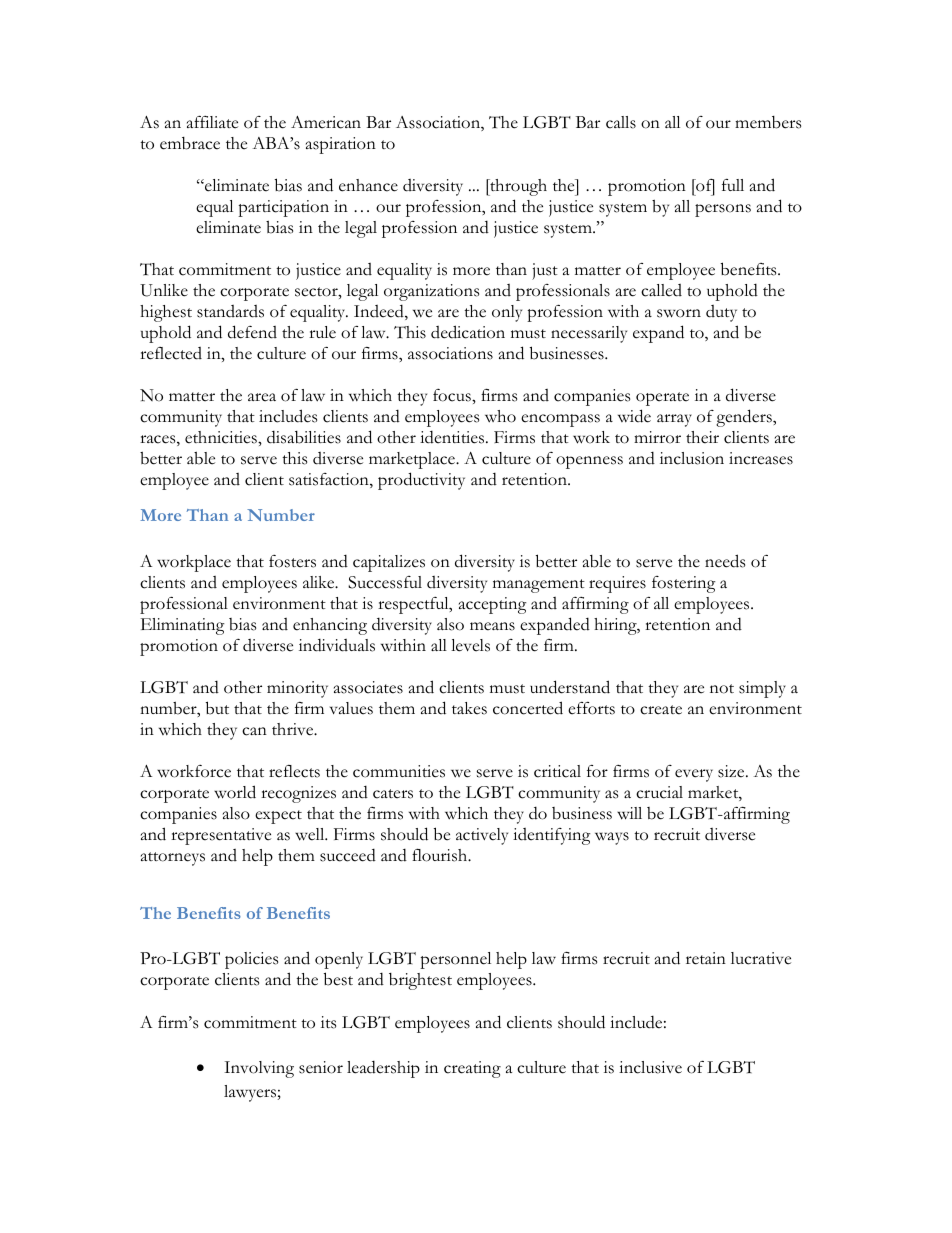 Image resolution: width=952 pixels, height=1233 pixels. What do you see at coordinates (517, 187) in the screenshot?
I see `through` at bounding box center [517, 187].
